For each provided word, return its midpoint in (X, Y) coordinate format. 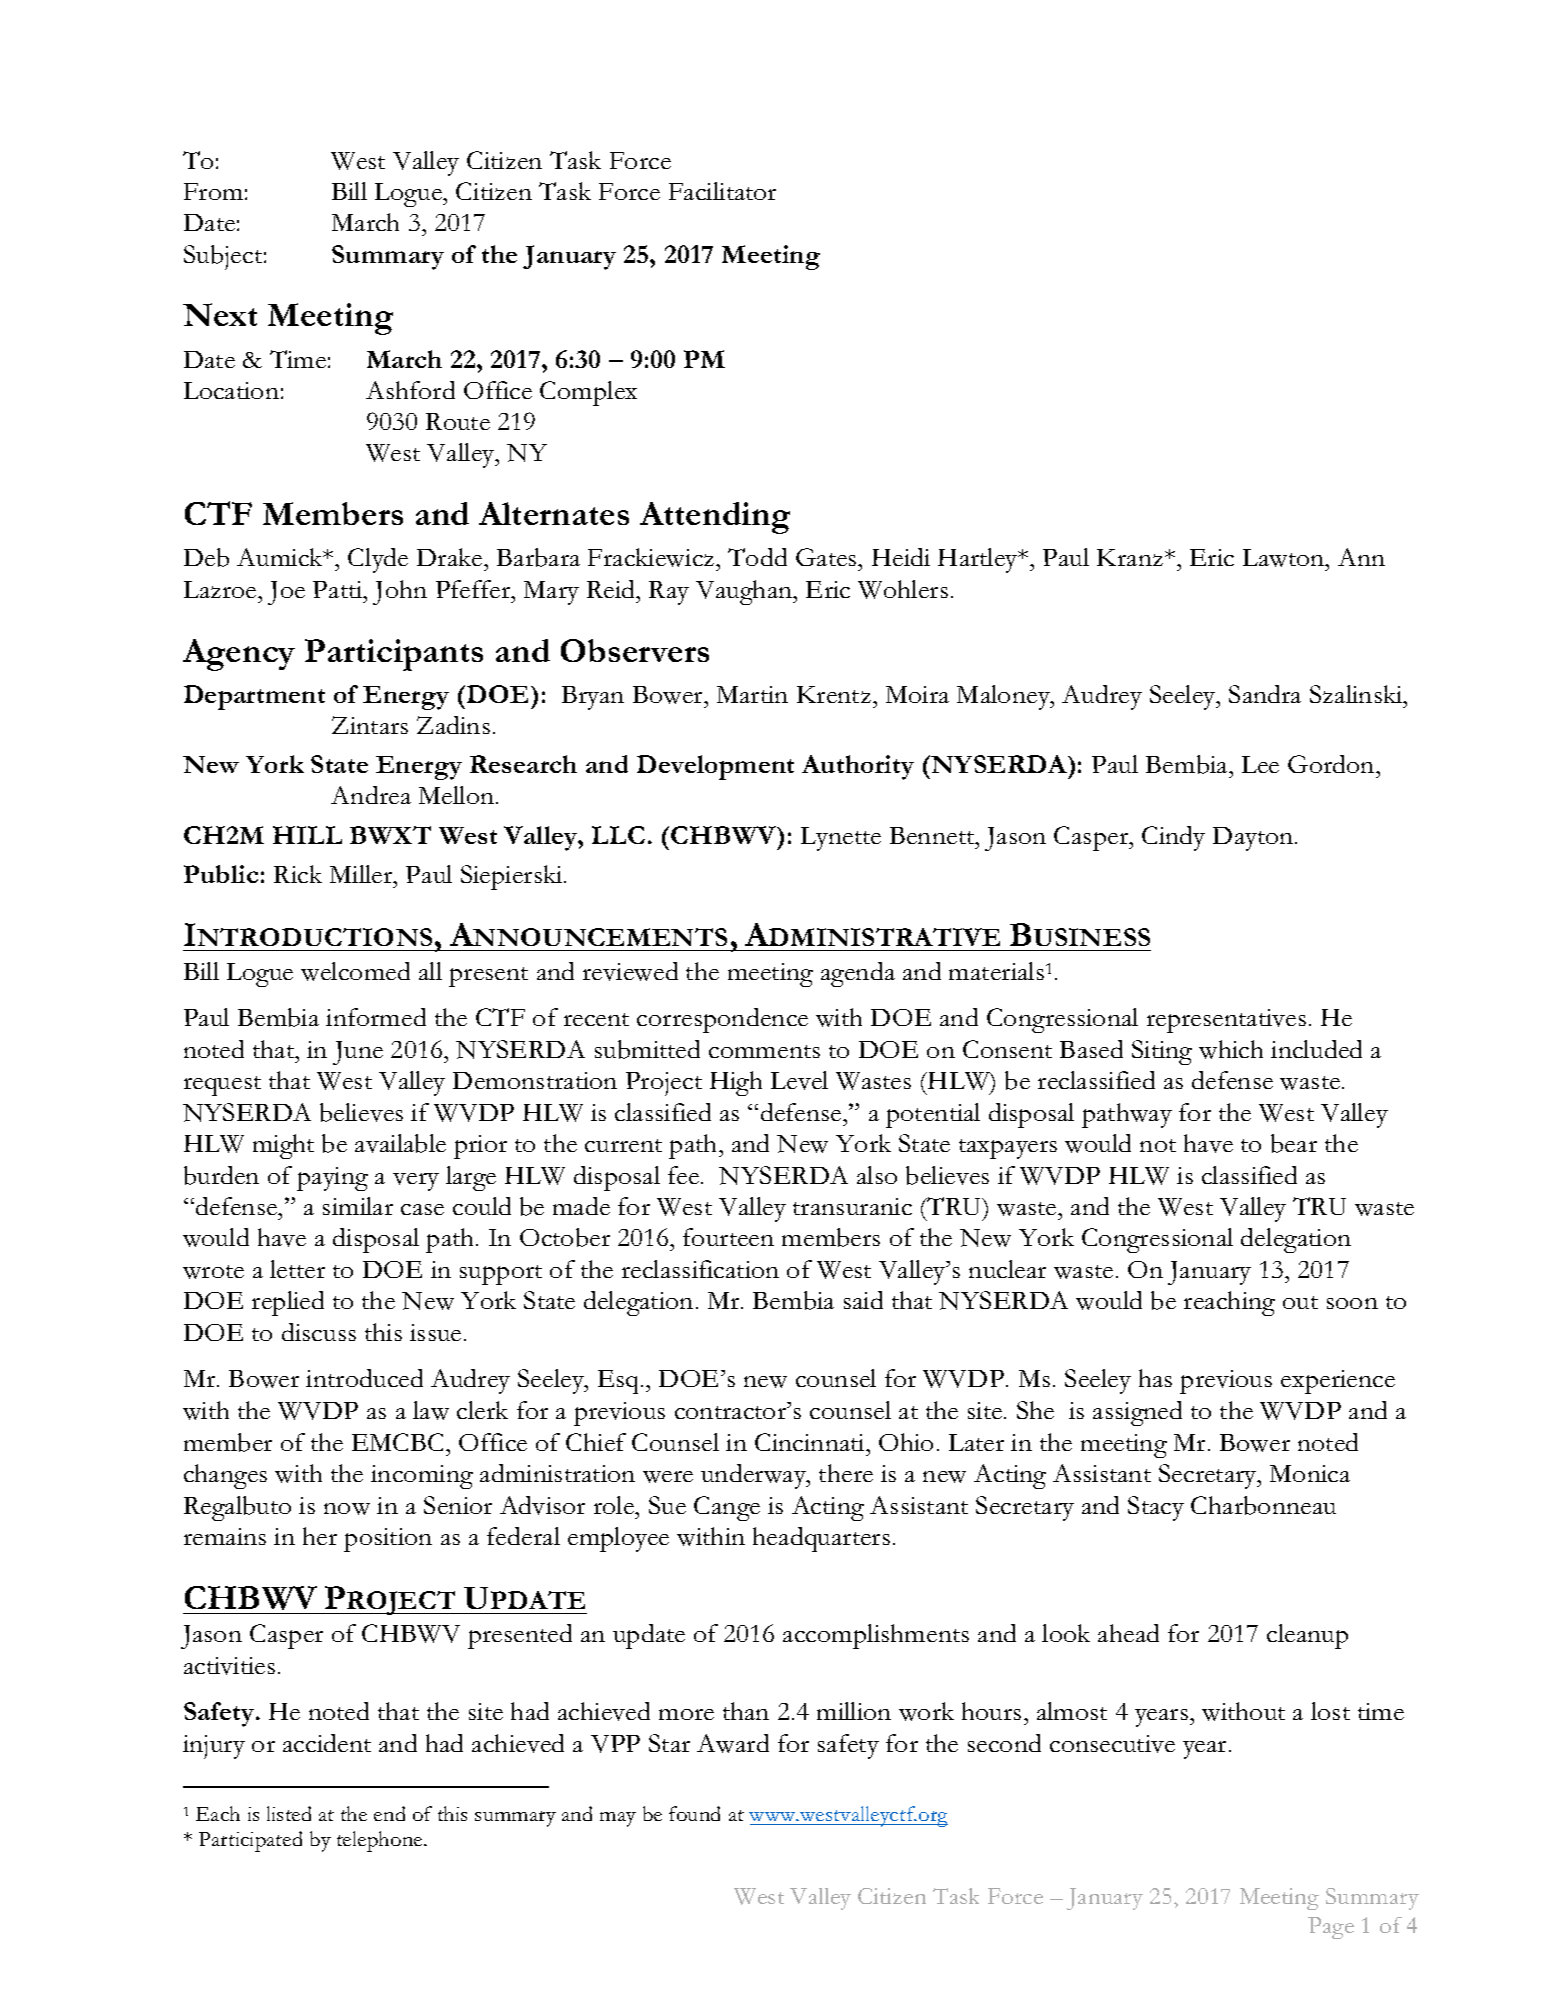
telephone (381, 1841)
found (694, 1813)
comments (764, 1051)
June (358, 1053)
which (1231, 1049)
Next (220, 314)
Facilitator (722, 191)
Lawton (1285, 558)
